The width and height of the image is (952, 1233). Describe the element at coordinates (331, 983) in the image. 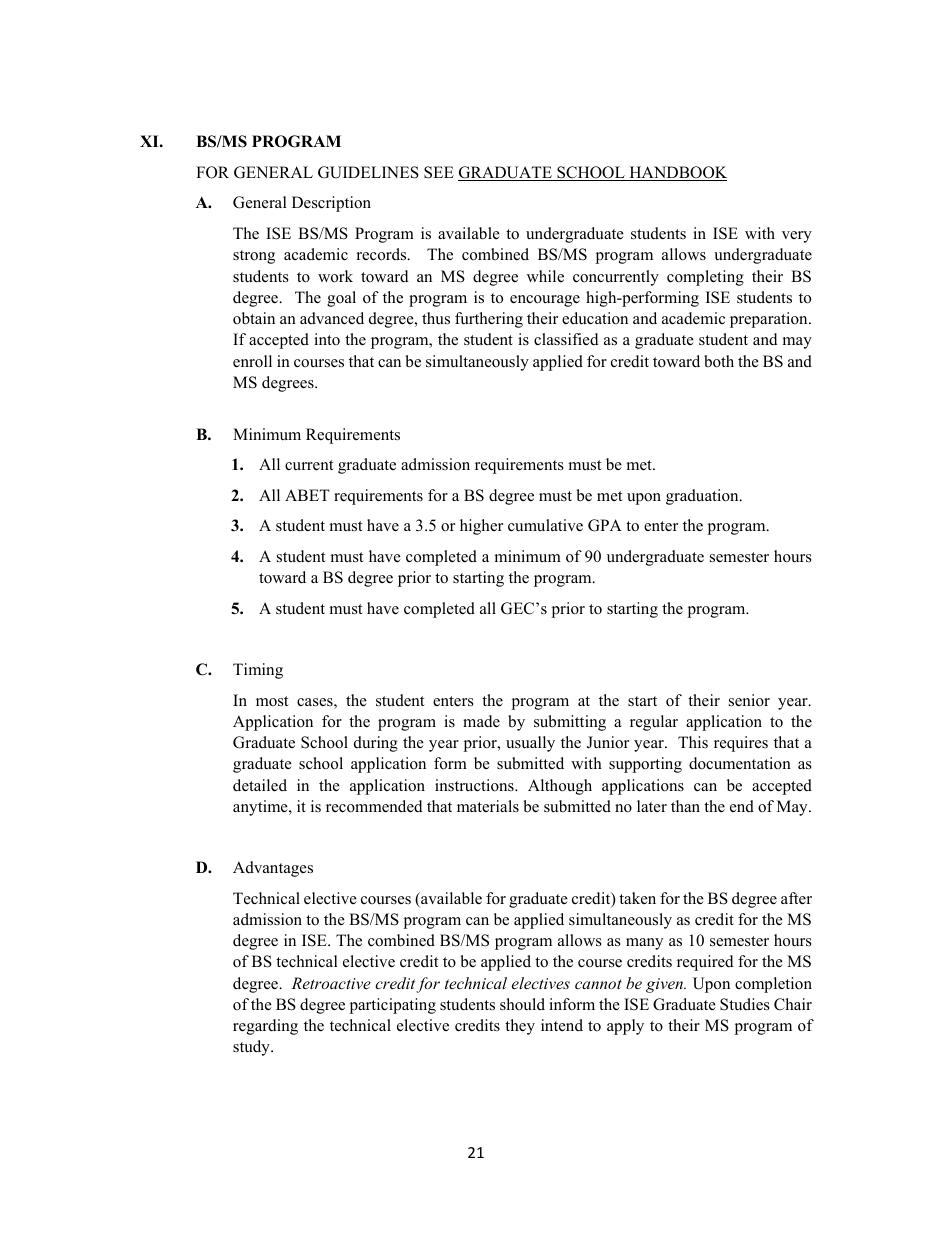

I see `Retroactive` at that location.
